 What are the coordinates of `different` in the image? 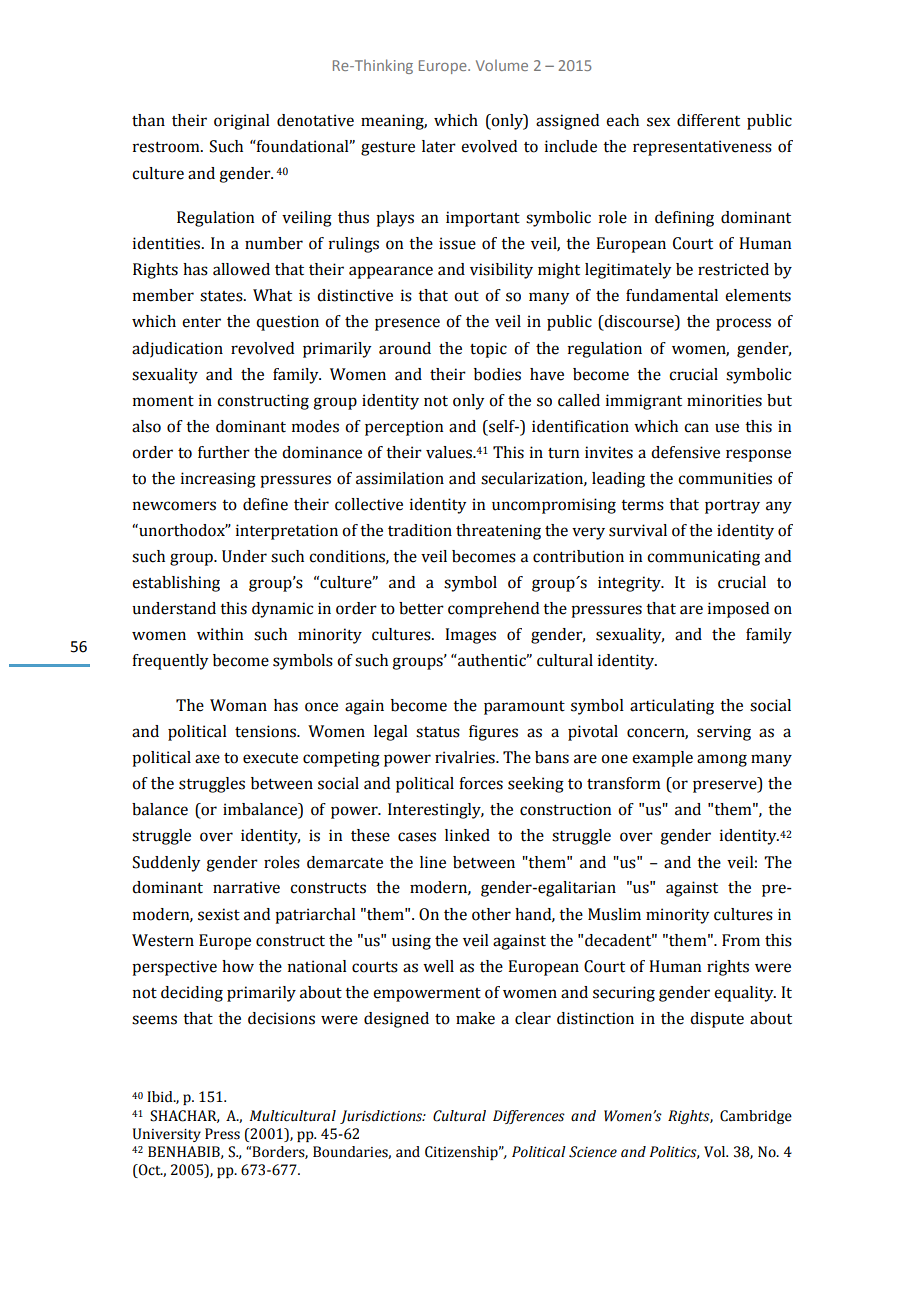 It's located at (708, 120).
